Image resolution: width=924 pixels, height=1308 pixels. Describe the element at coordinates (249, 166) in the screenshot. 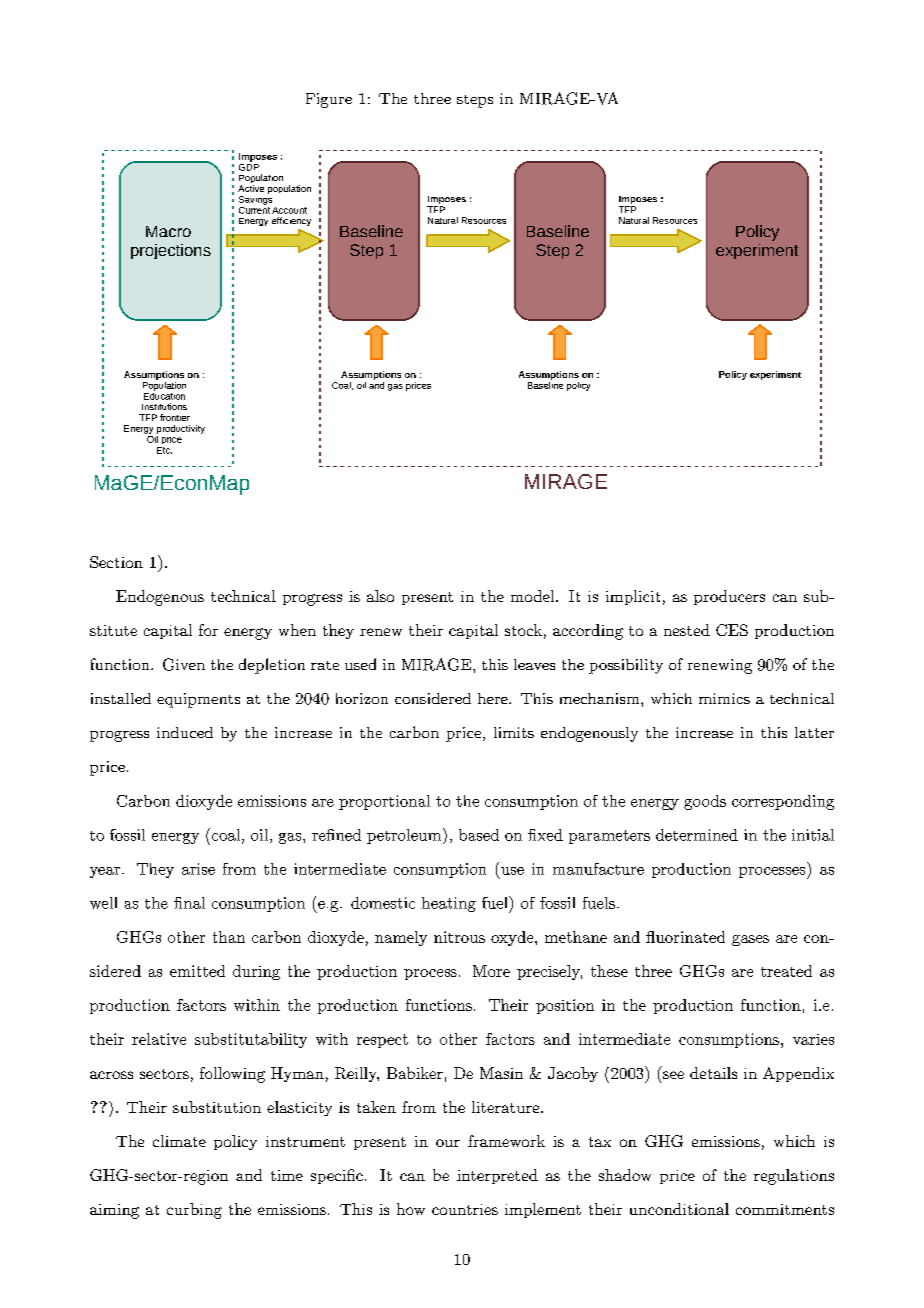

I see `GDP` at that location.
